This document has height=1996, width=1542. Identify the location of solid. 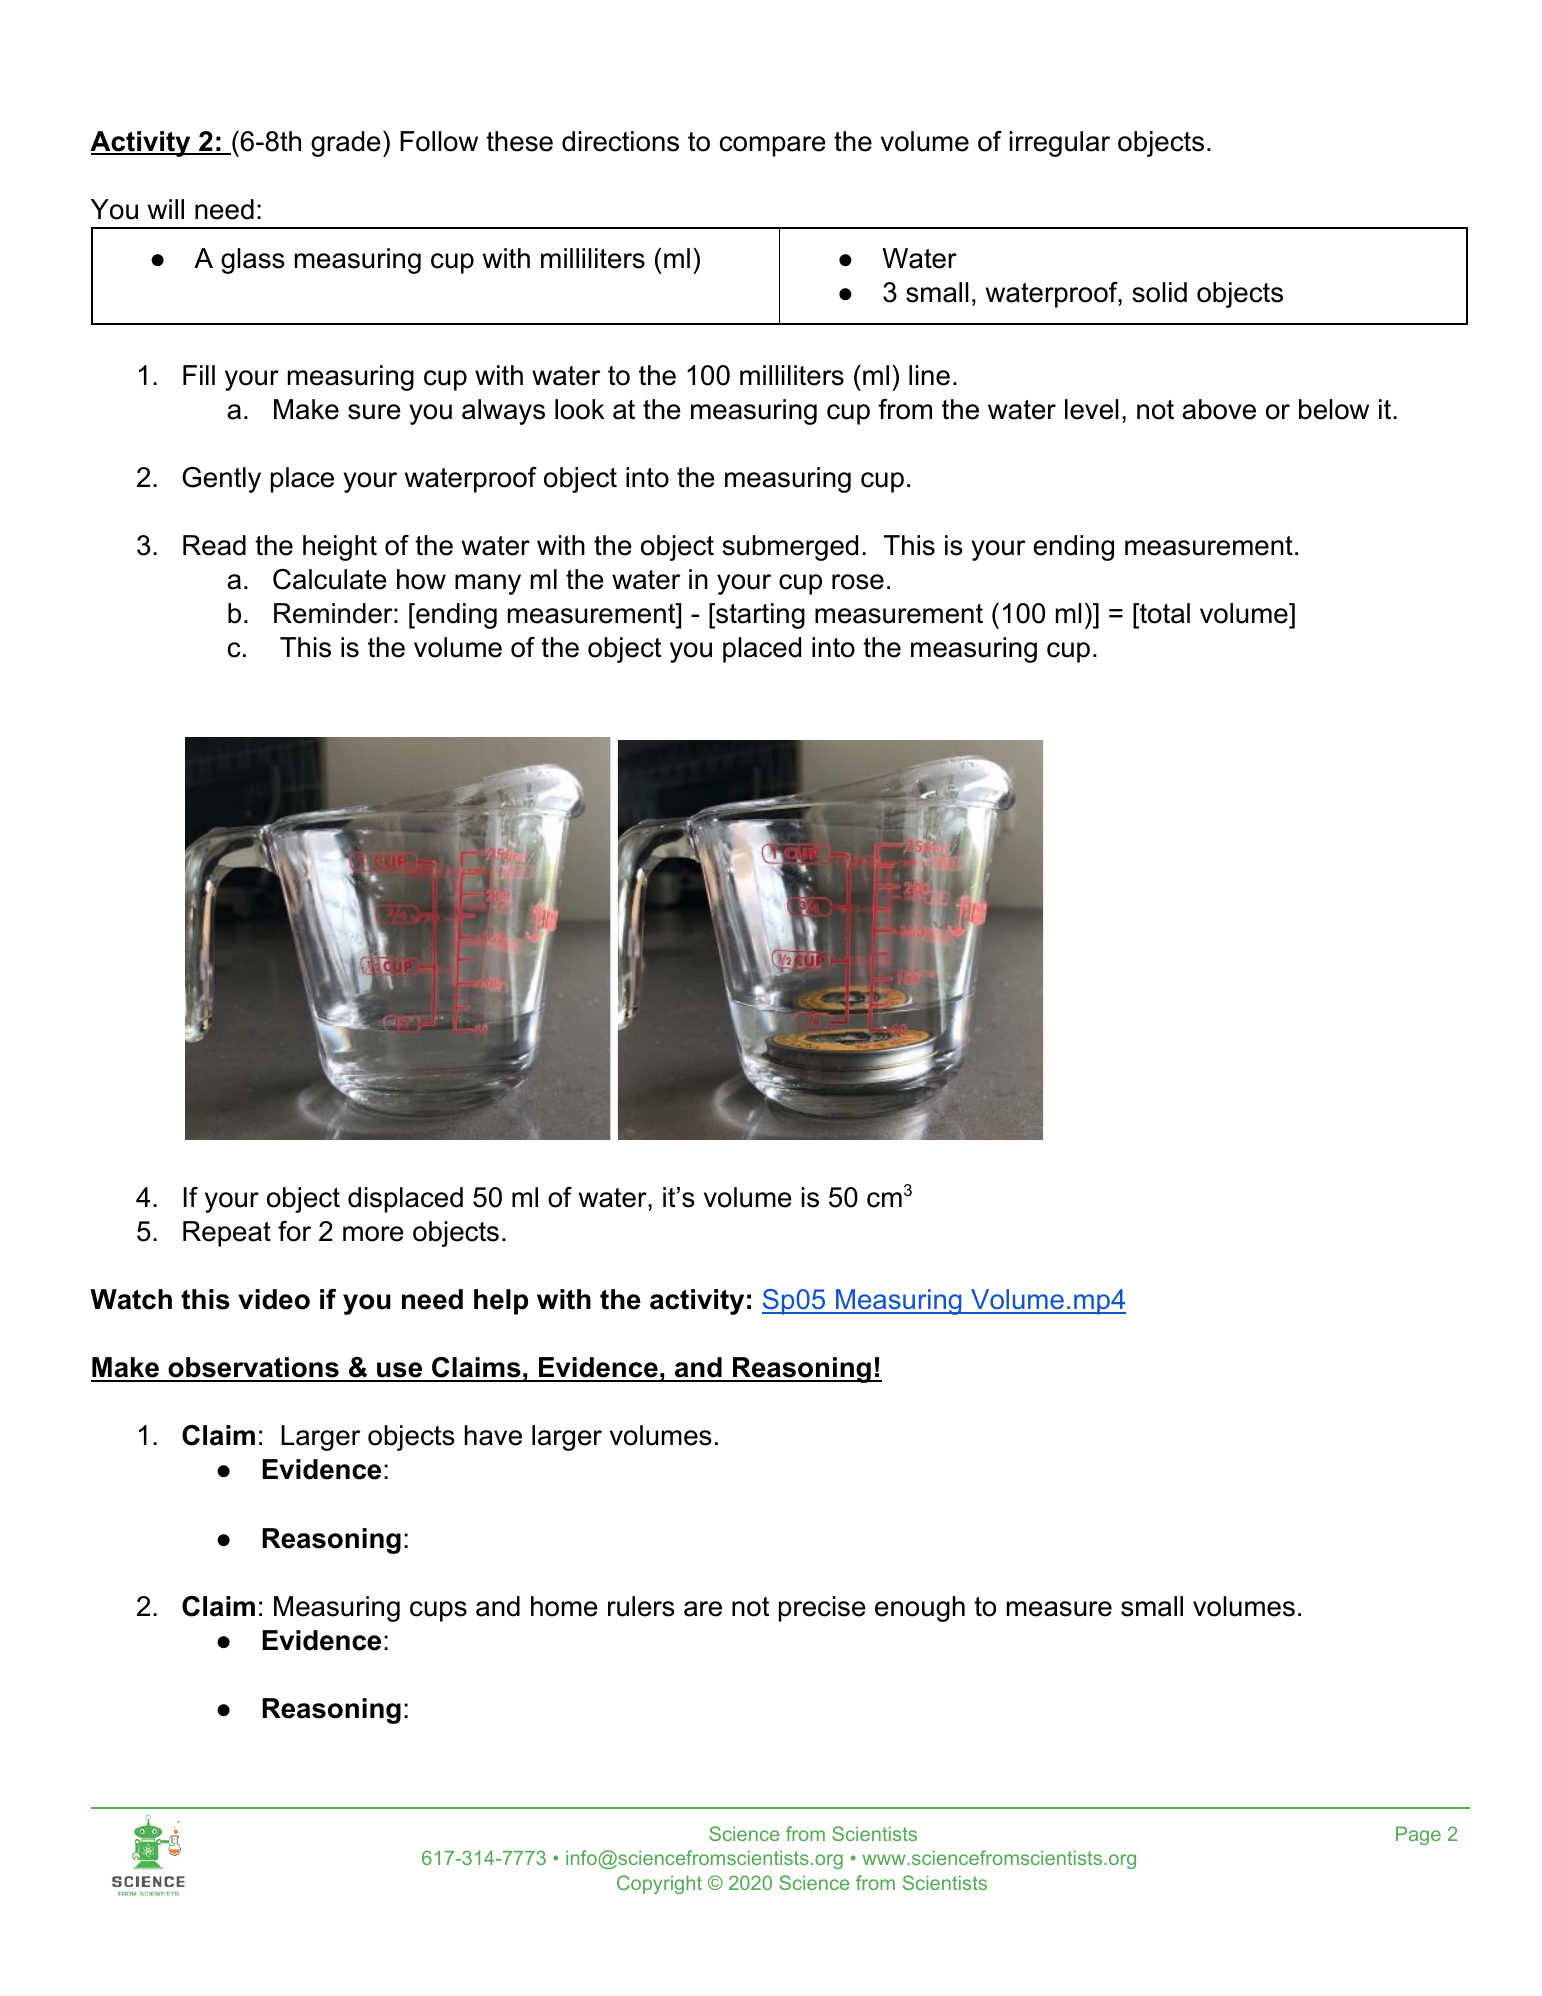
(1159, 292).
